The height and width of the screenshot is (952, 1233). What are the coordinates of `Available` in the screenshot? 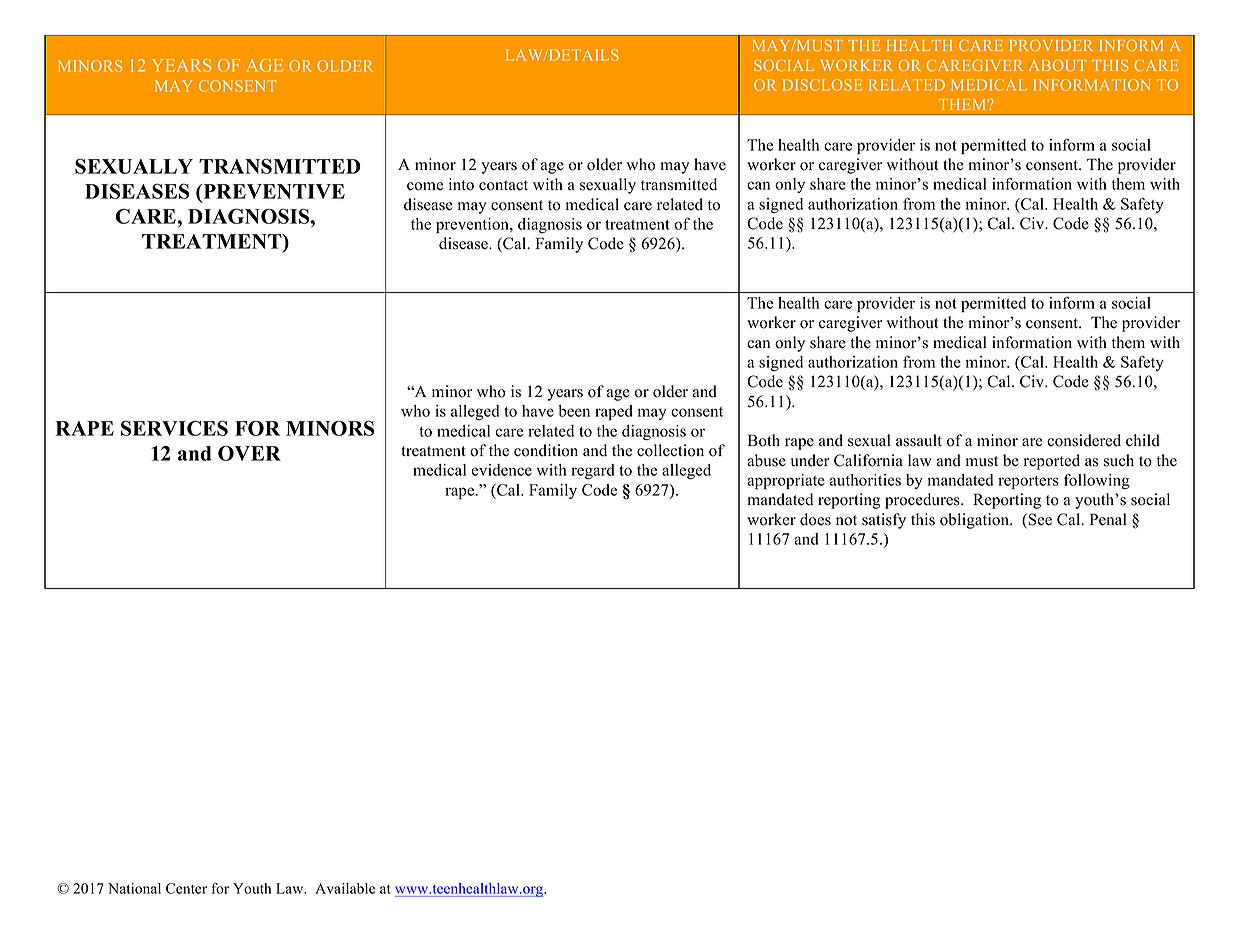 It's located at (345, 888).
